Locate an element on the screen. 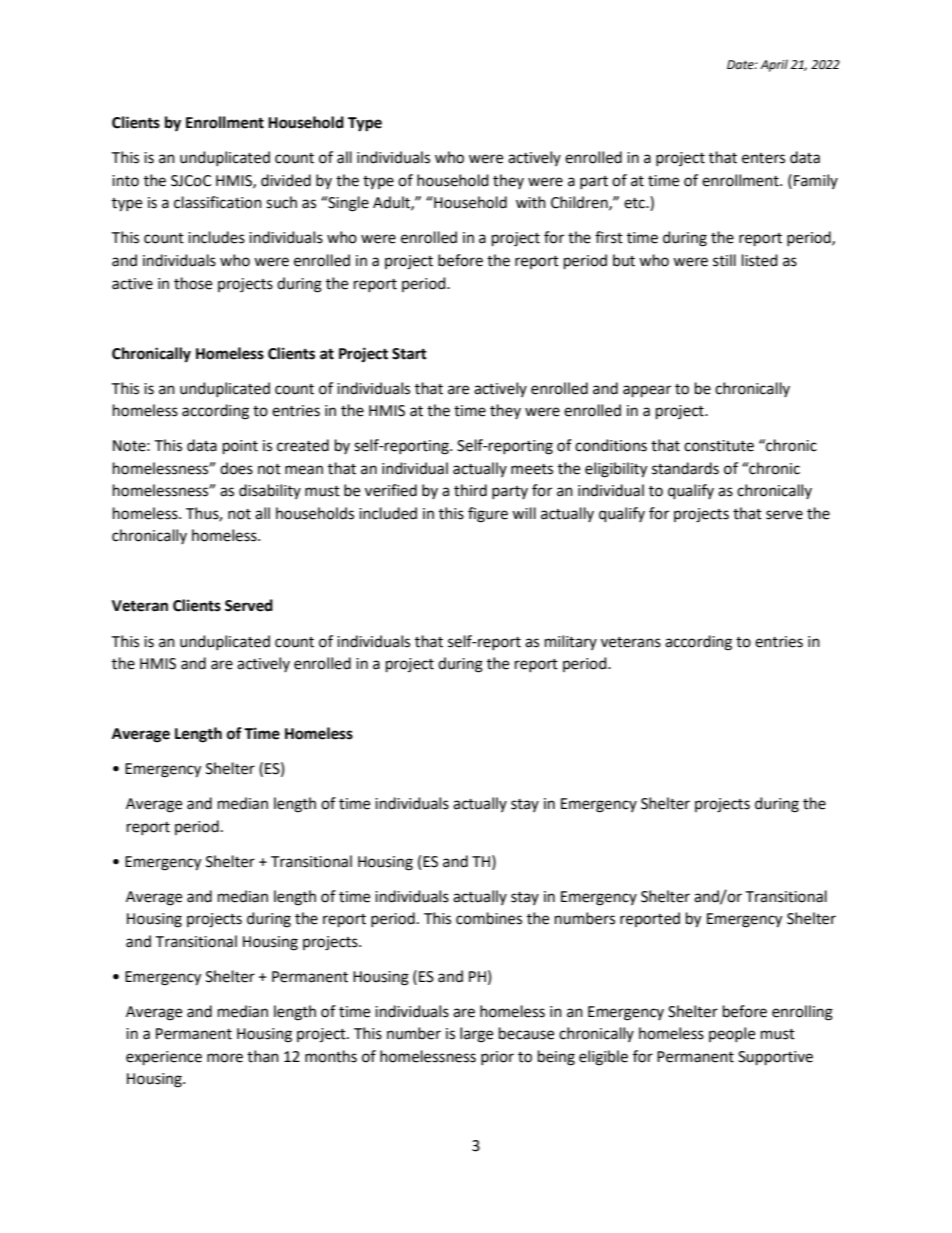 This screenshot has width=952, height=1233. people is located at coordinates (732, 1034).
